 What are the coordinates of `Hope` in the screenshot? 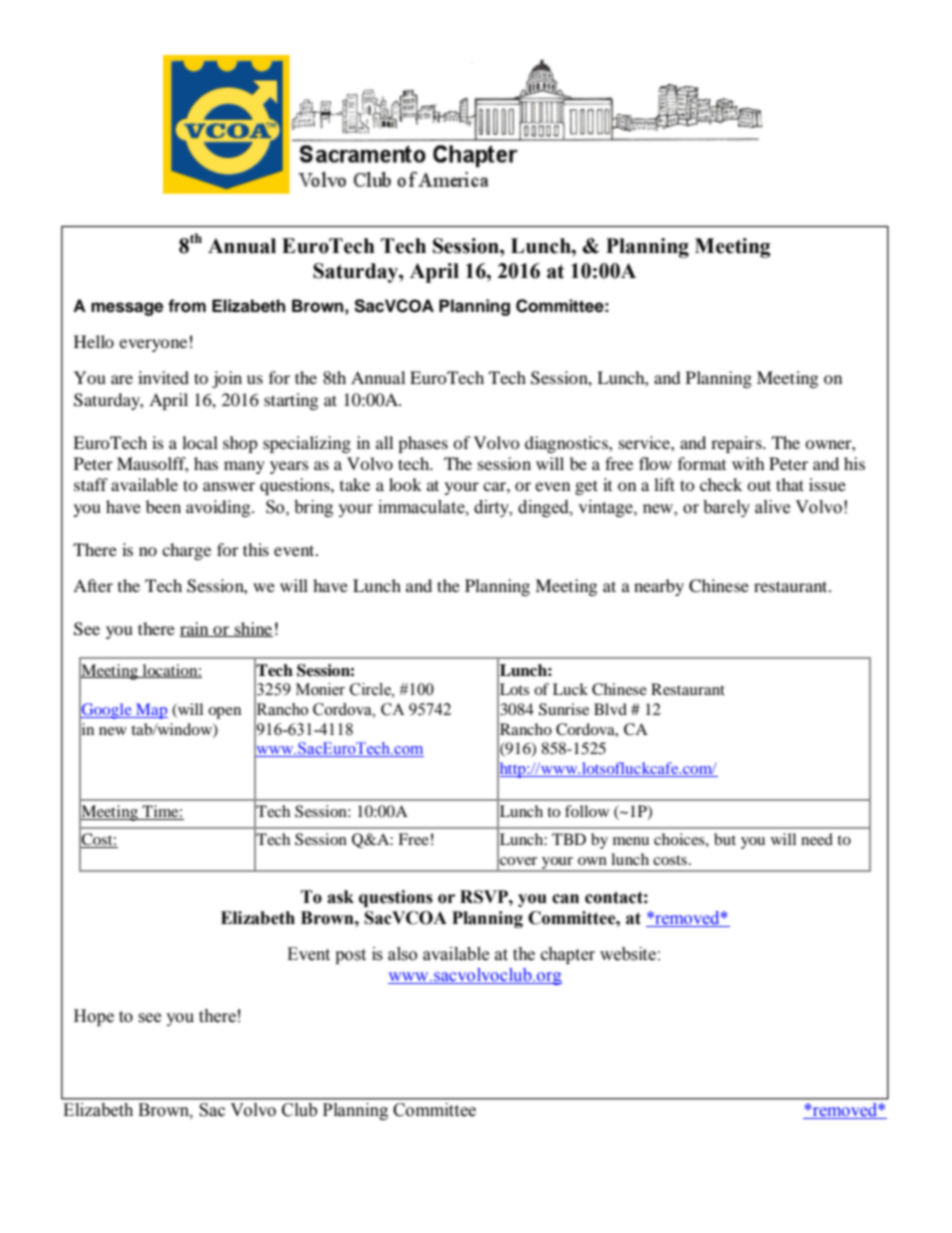 It's located at (94, 1017).
